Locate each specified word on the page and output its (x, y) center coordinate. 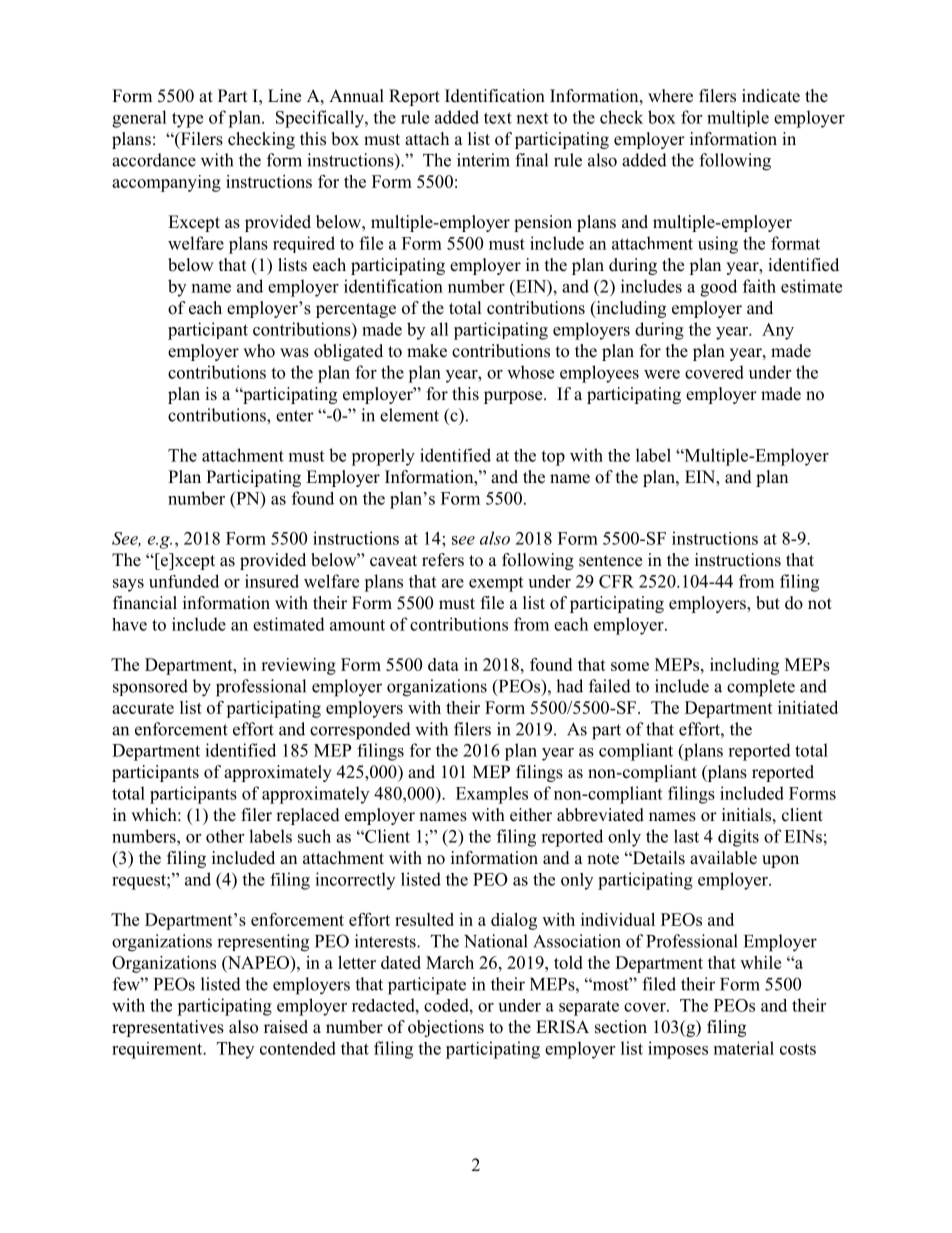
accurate (143, 708)
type (187, 120)
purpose (514, 397)
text (498, 118)
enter (295, 416)
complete (761, 688)
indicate (771, 96)
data (443, 664)
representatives (168, 1028)
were (662, 374)
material (744, 1048)
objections (446, 1028)
